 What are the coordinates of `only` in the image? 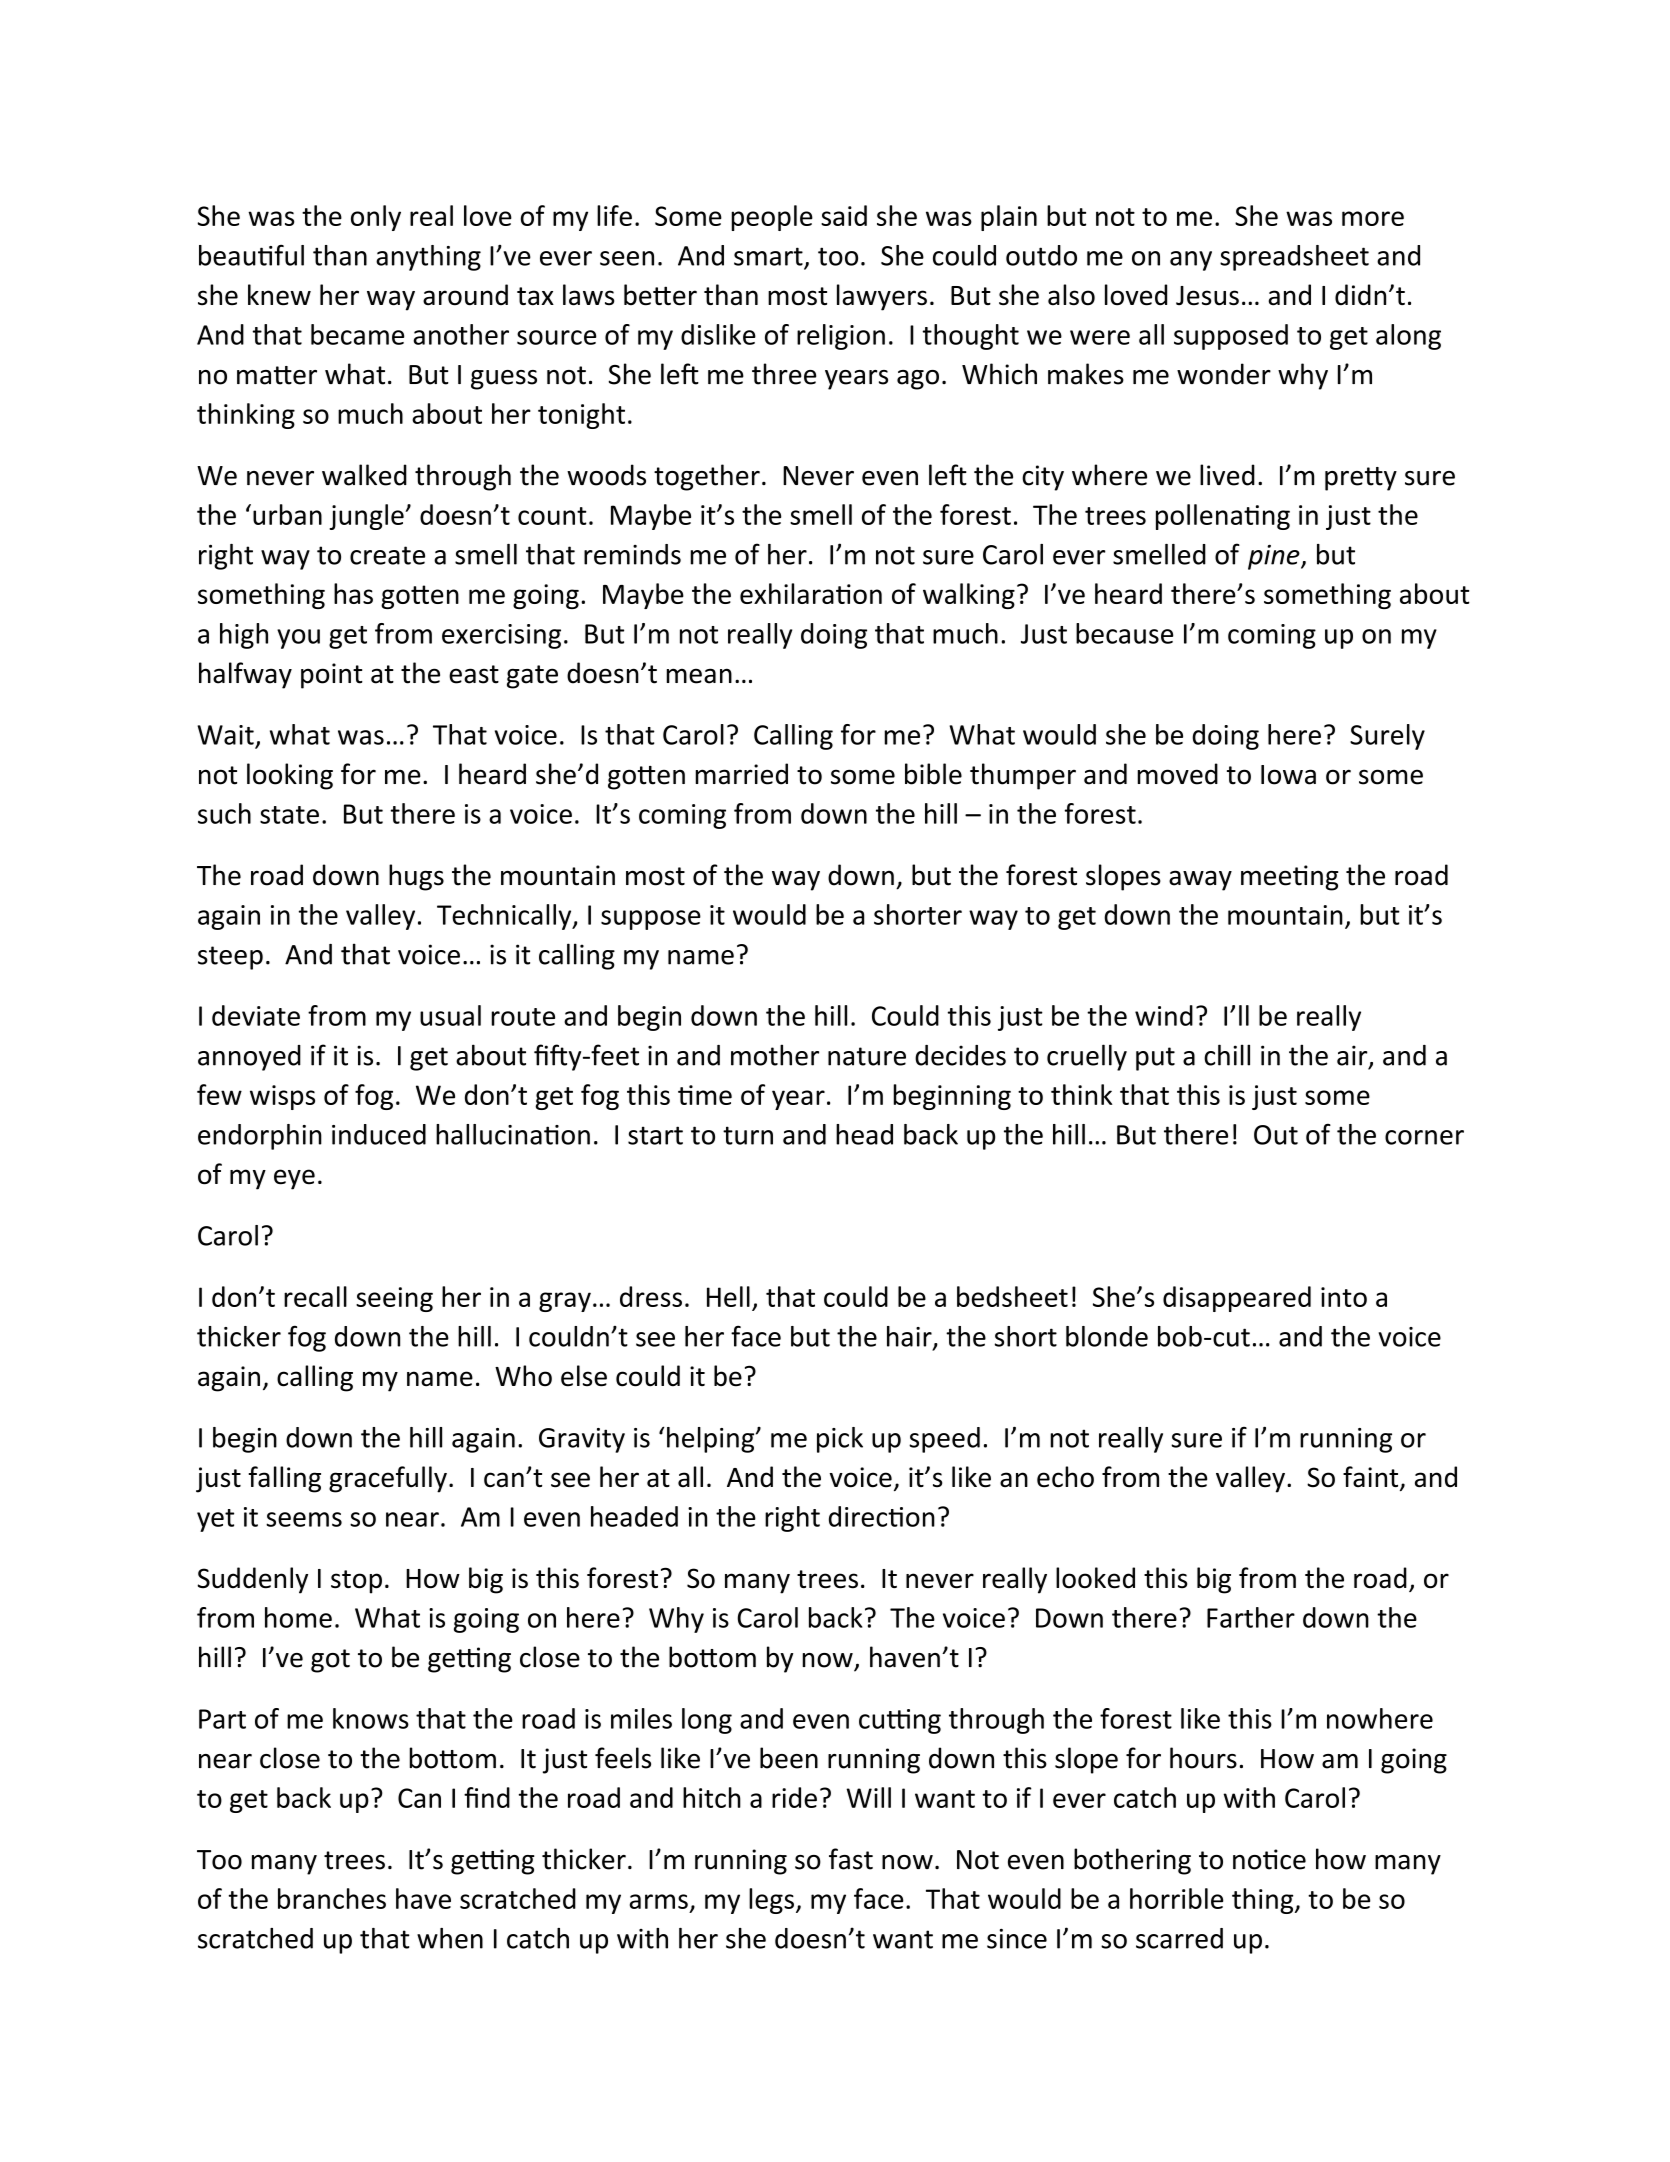 It's located at (376, 218).
